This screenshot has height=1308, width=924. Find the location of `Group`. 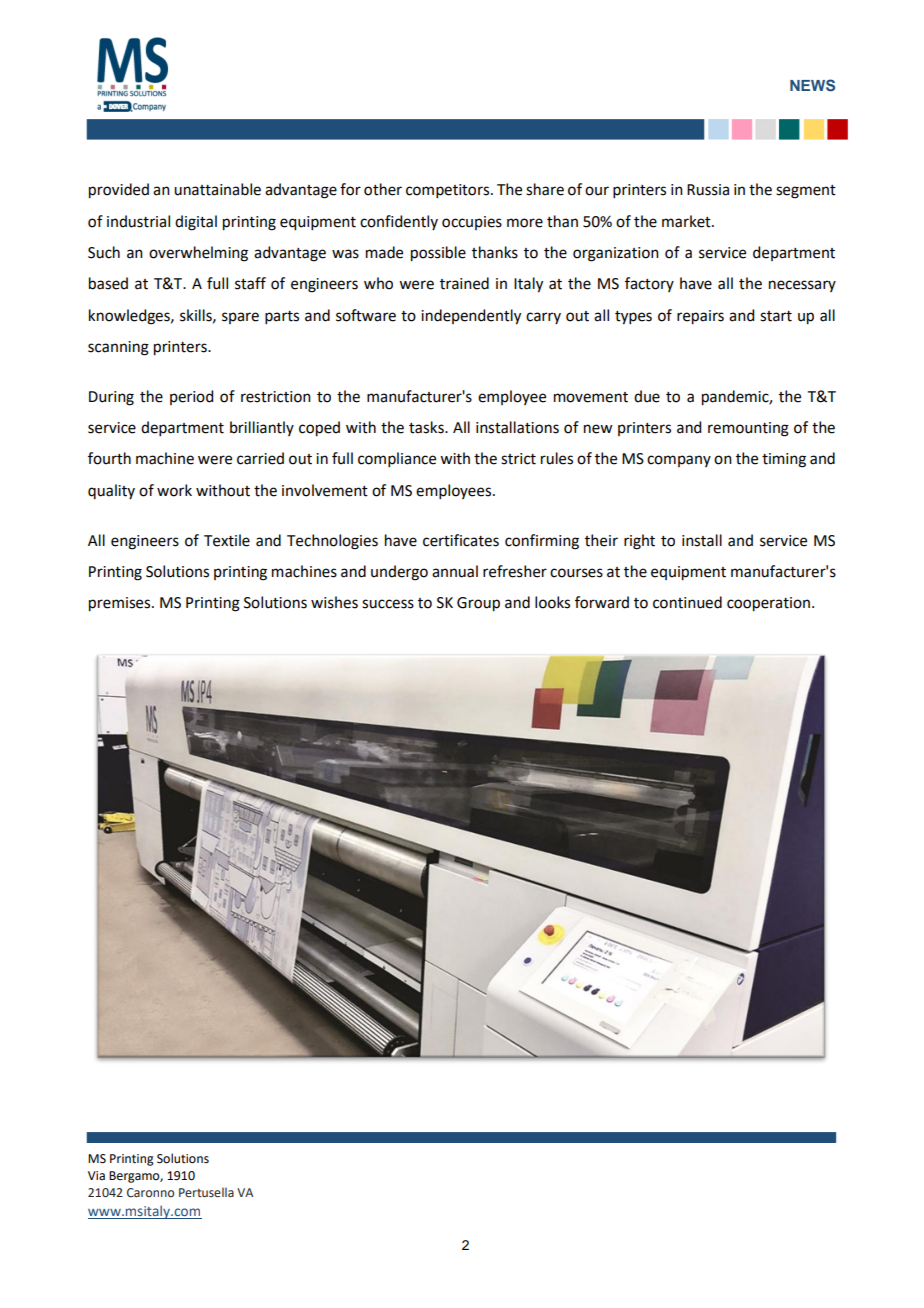

Group is located at coordinates (478, 604).
